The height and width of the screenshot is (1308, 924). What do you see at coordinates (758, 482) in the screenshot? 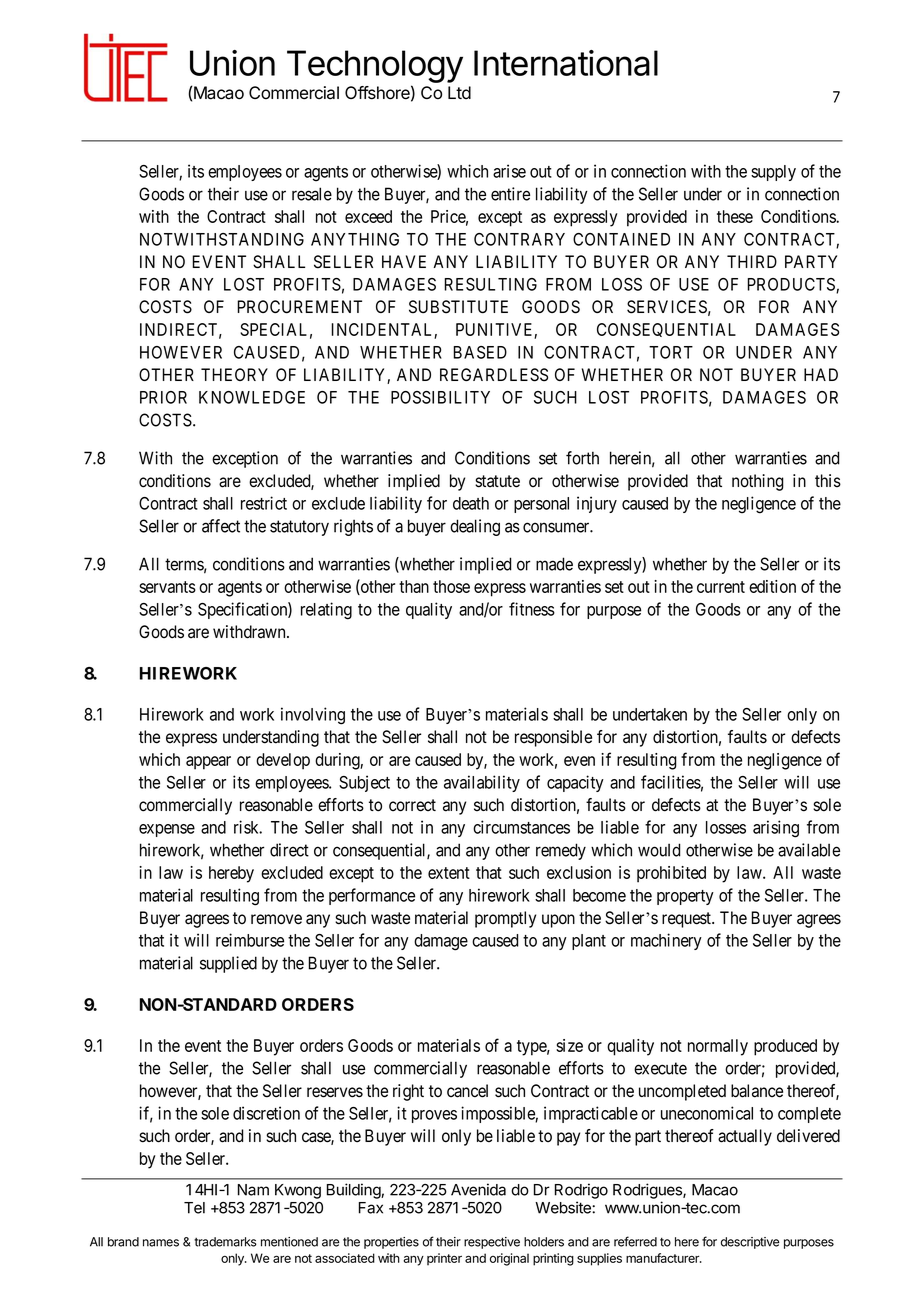
I see `nothing` at bounding box center [758, 482].
